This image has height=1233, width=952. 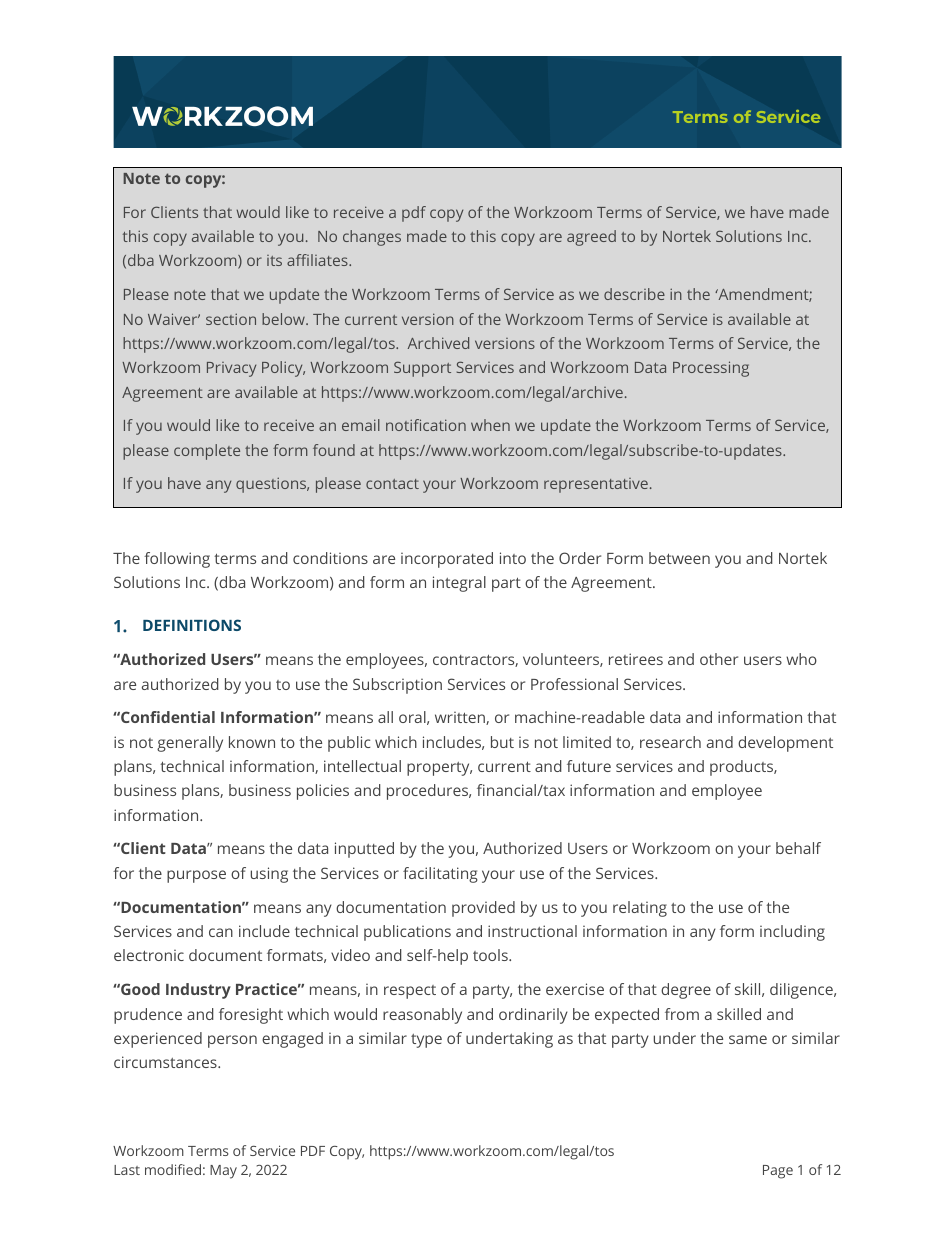 What do you see at coordinates (634, 294) in the image?
I see `describe` at bounding box center [634, 294].
